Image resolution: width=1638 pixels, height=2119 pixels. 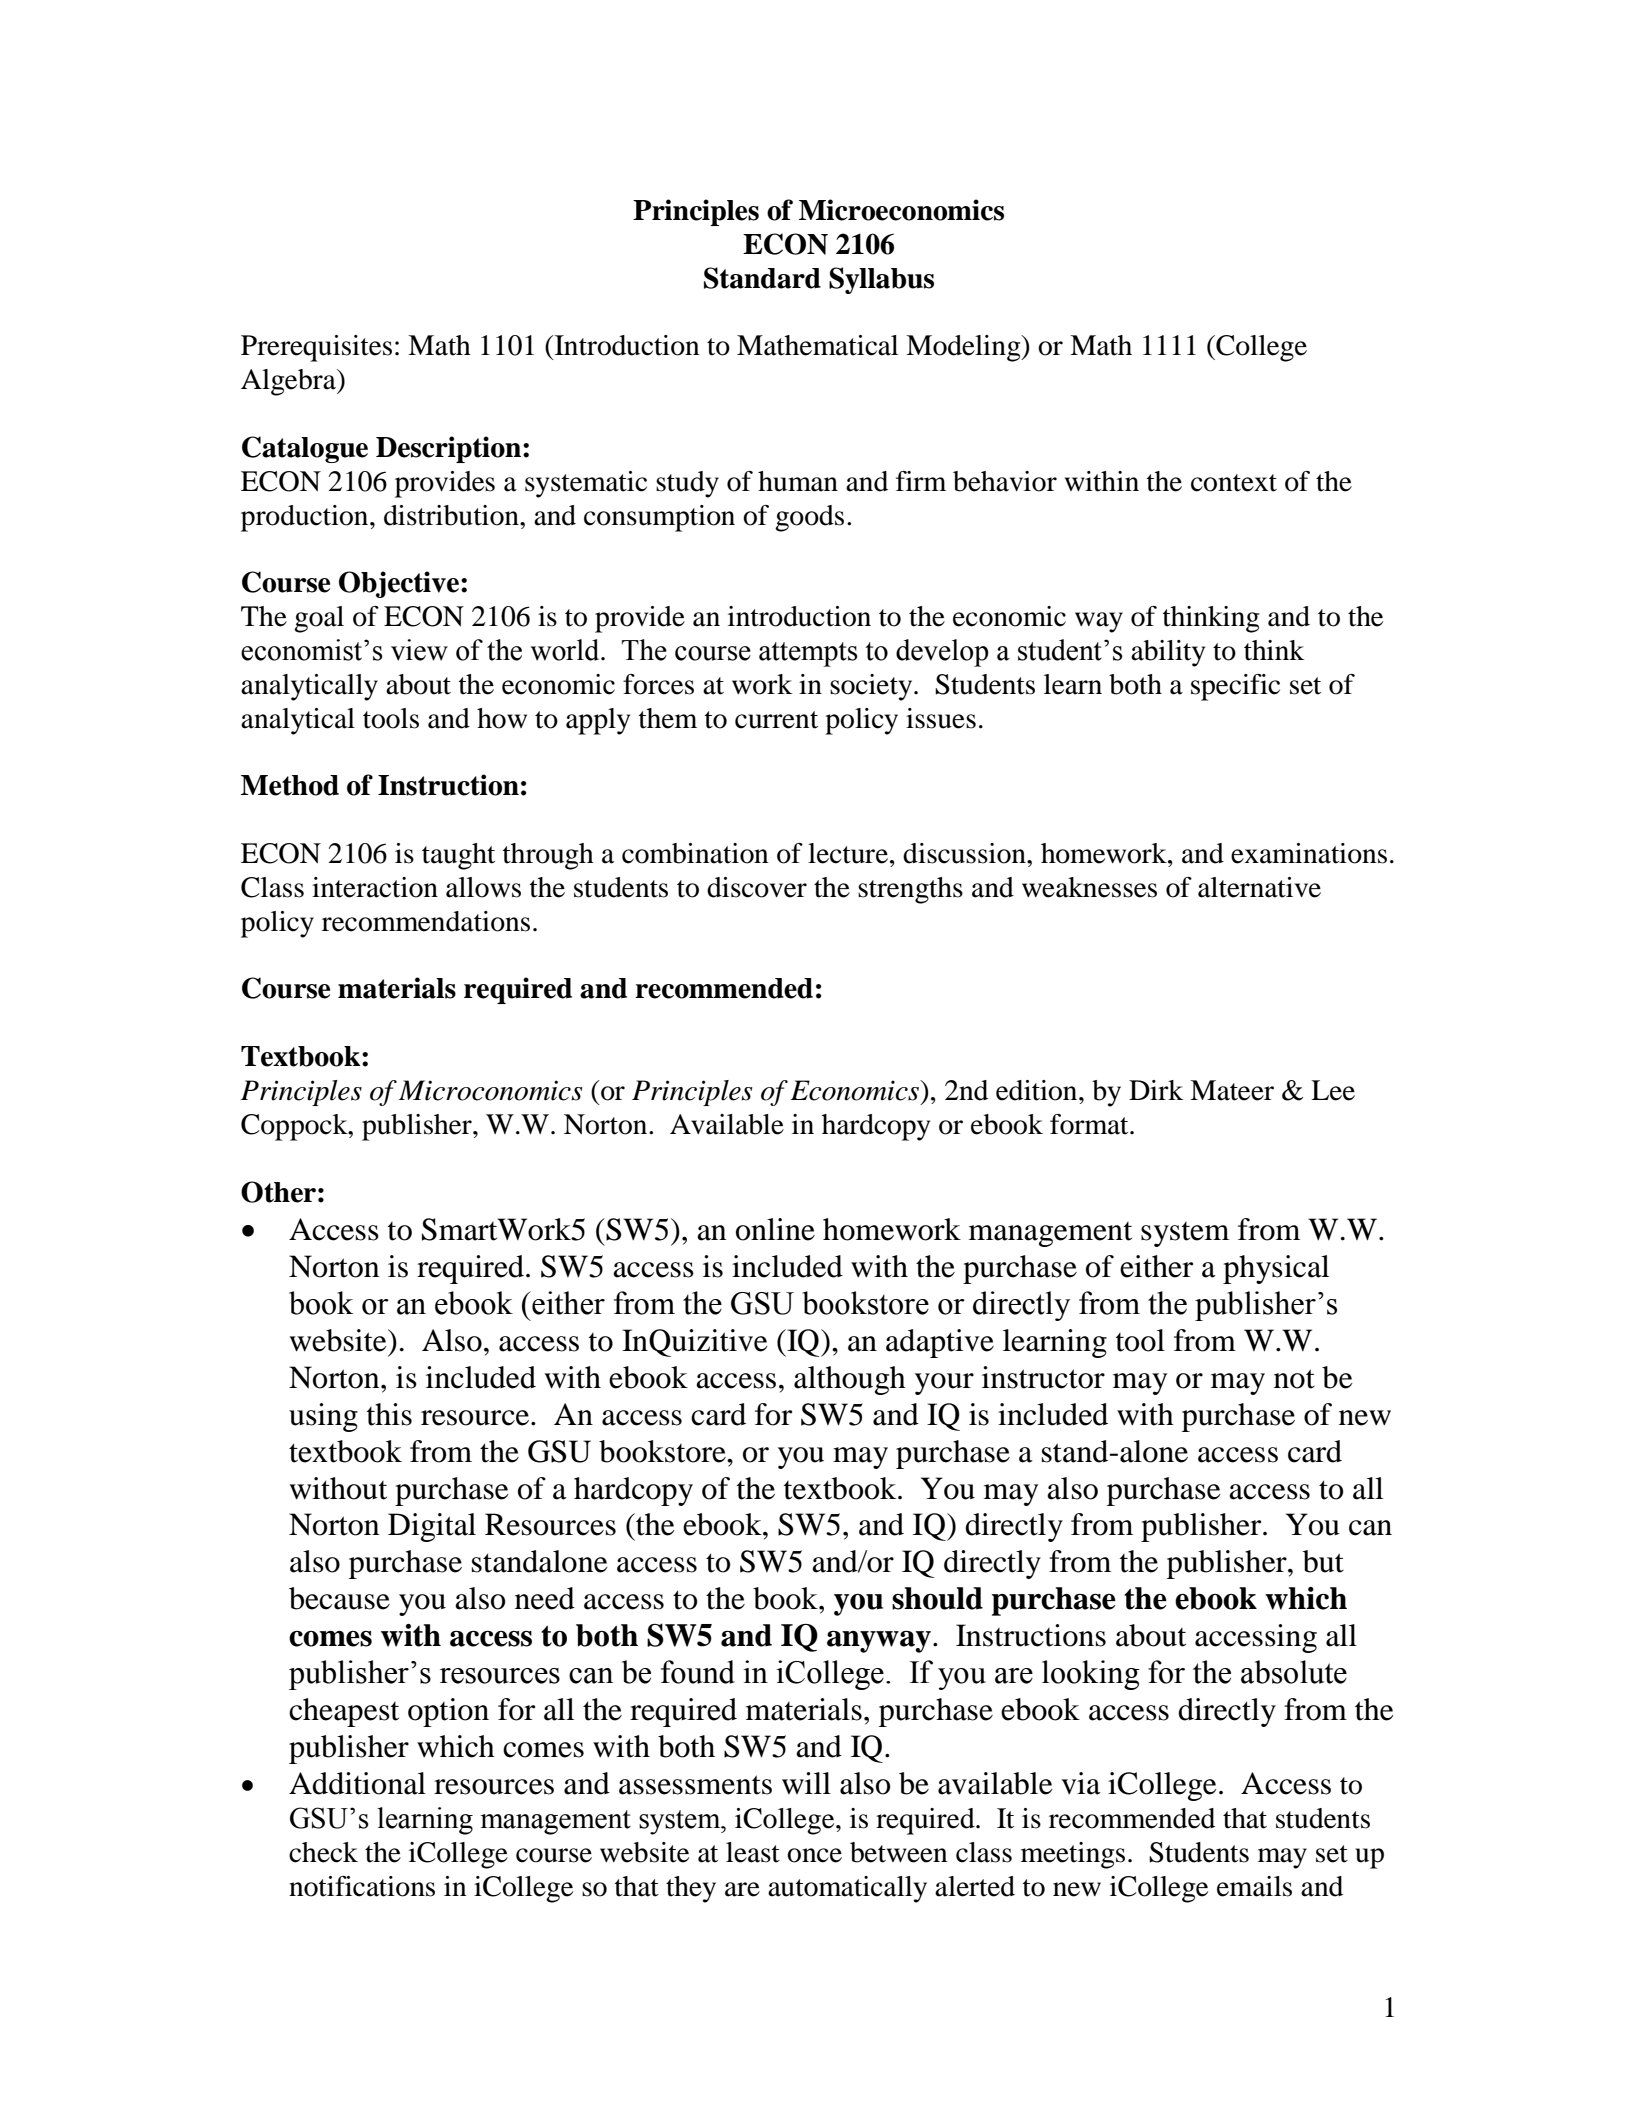 I want to click on specific, so click(x=1235, y=687).
